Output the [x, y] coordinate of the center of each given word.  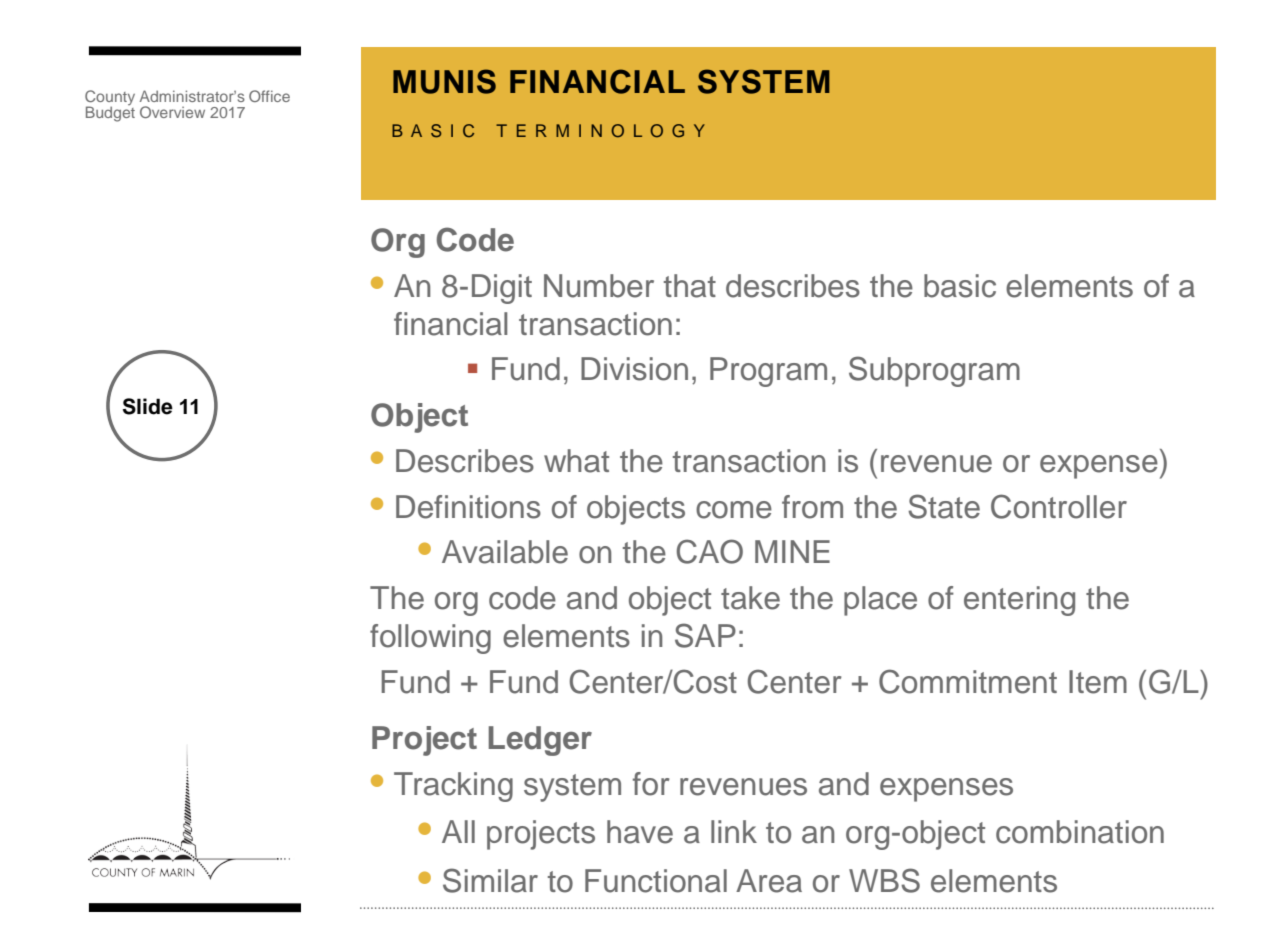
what [576, 461]
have [640, 832]
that [690, 286]
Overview [172, 112]
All [458, 831]
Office [269, 96]
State [944, 506]
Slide [148, 406]
